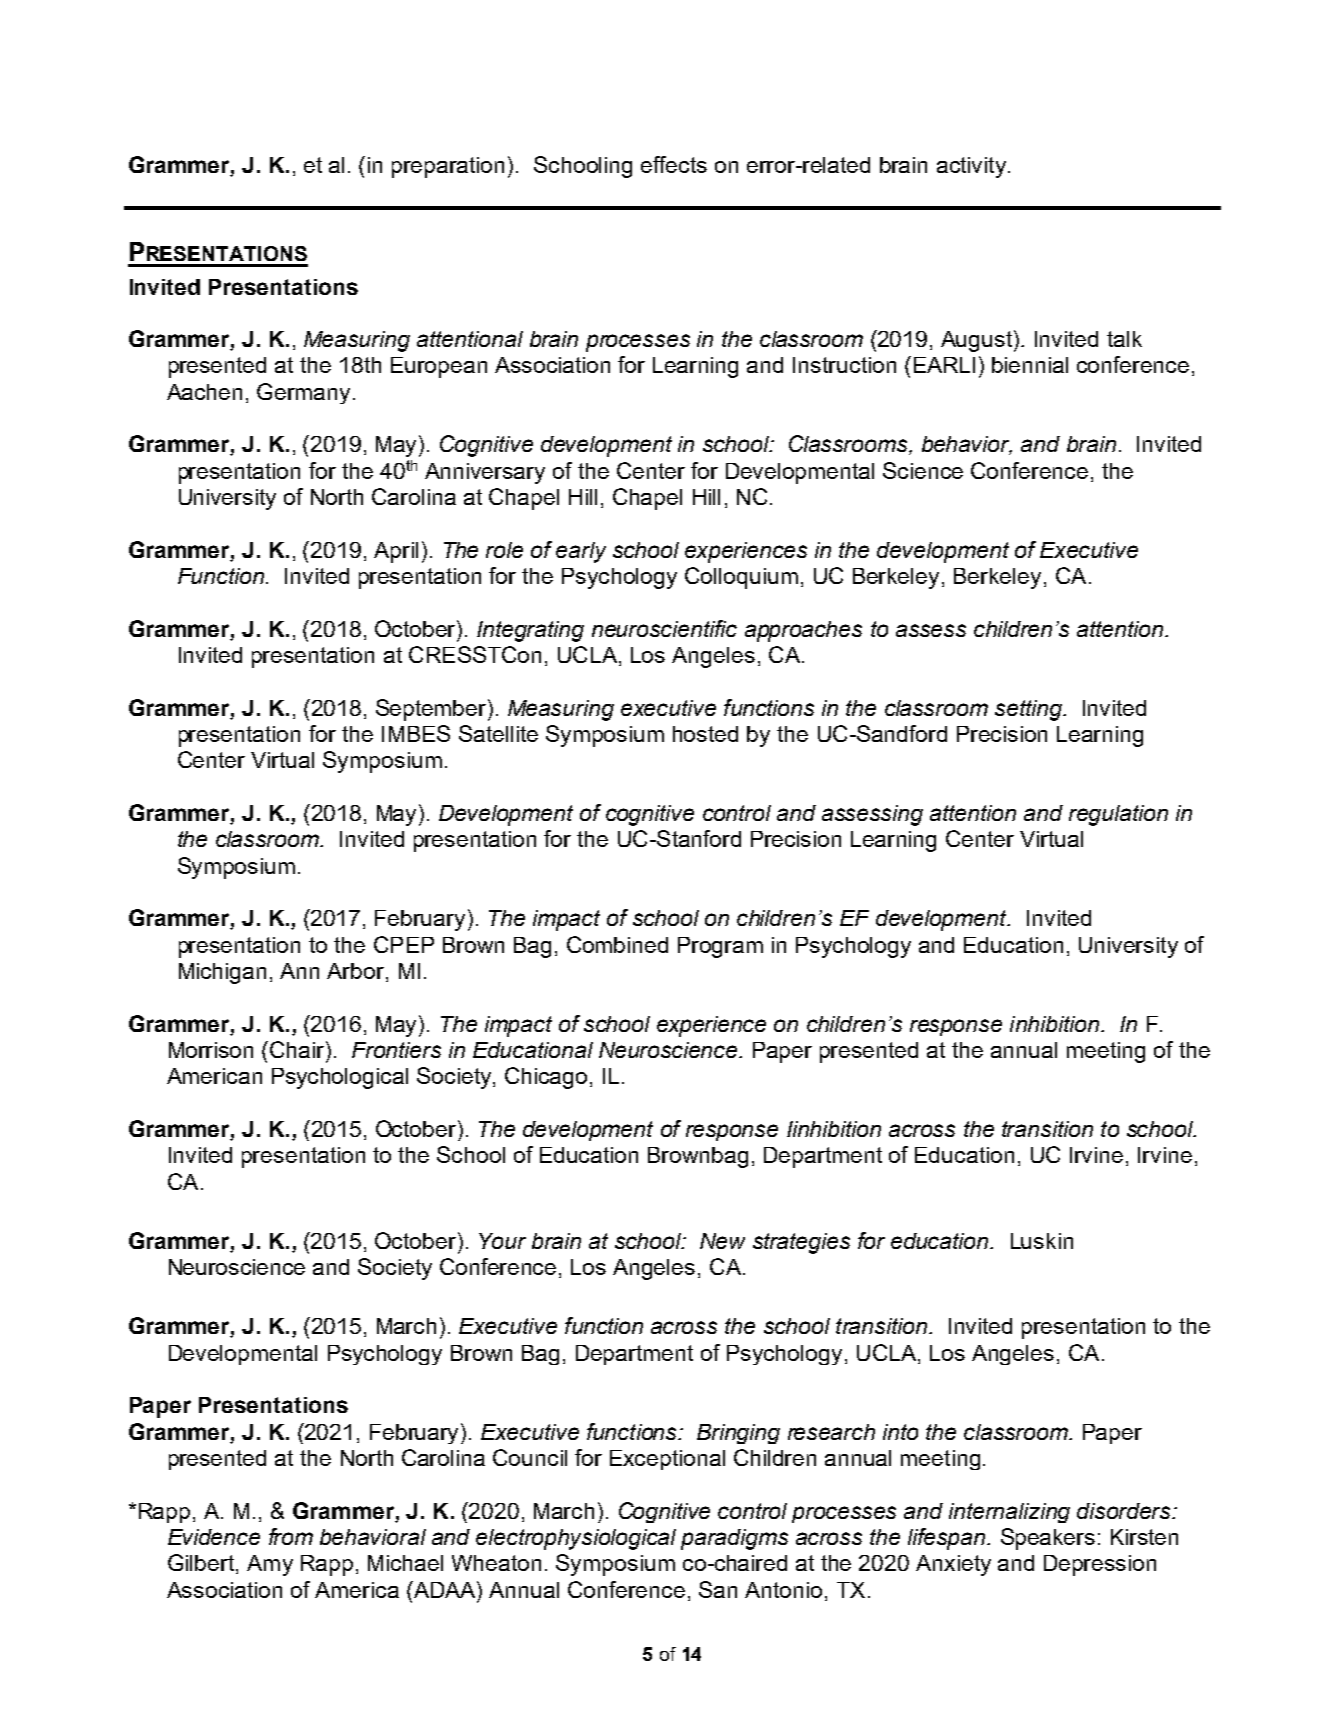  Describe the element at coordinates (546, 1078) in the screenshot. I see `Chicago` at that location.
